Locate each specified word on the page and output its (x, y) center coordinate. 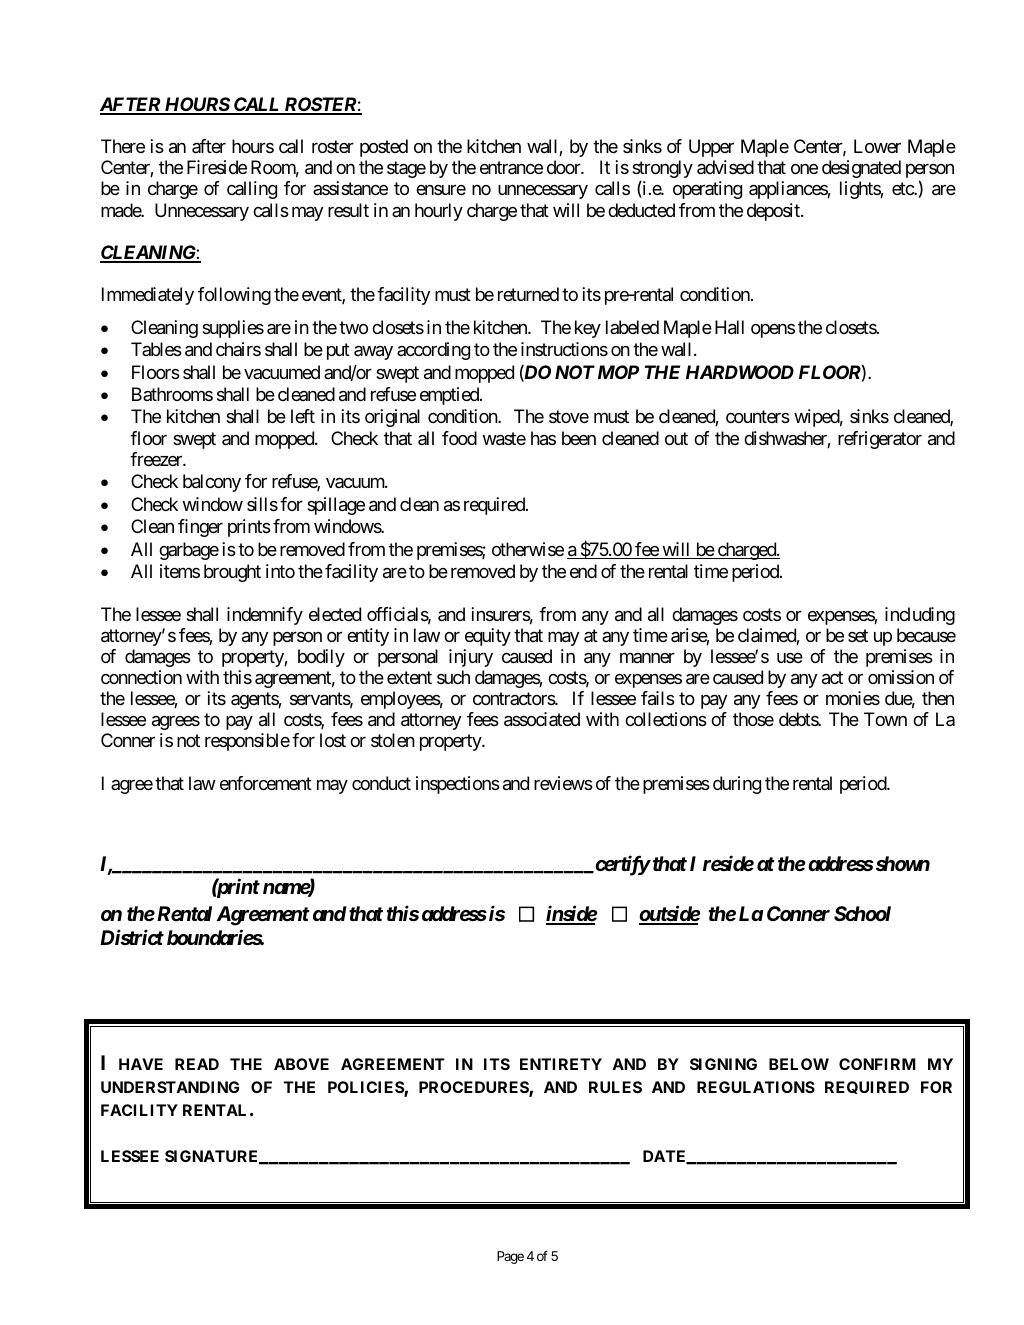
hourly (439, 212)
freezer (157, 459)
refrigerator (880, 440)
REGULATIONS (756, 1087)
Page (510, 1257)
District (132, 937)
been (579, 438)
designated (861, 169)
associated (542, 719)
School (862, 913)
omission (901, 677)
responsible (247, 742)
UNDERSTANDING (170, 1087)
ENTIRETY (561, 1064)
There (123, 146)
